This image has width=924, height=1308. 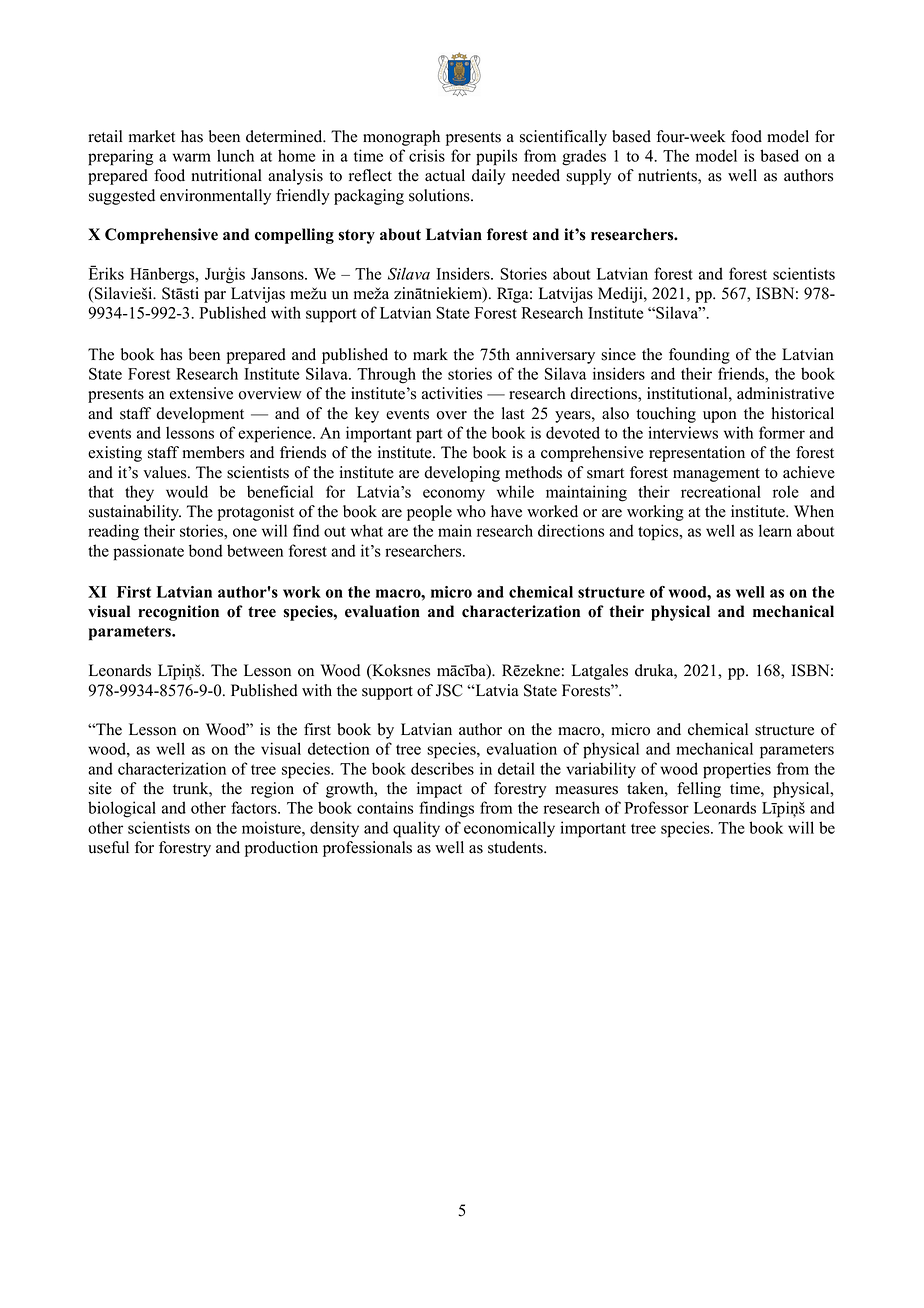 What do you see at coordinates (122, 809) in the image?
I see `biological` at bounding box center [122, 809].
